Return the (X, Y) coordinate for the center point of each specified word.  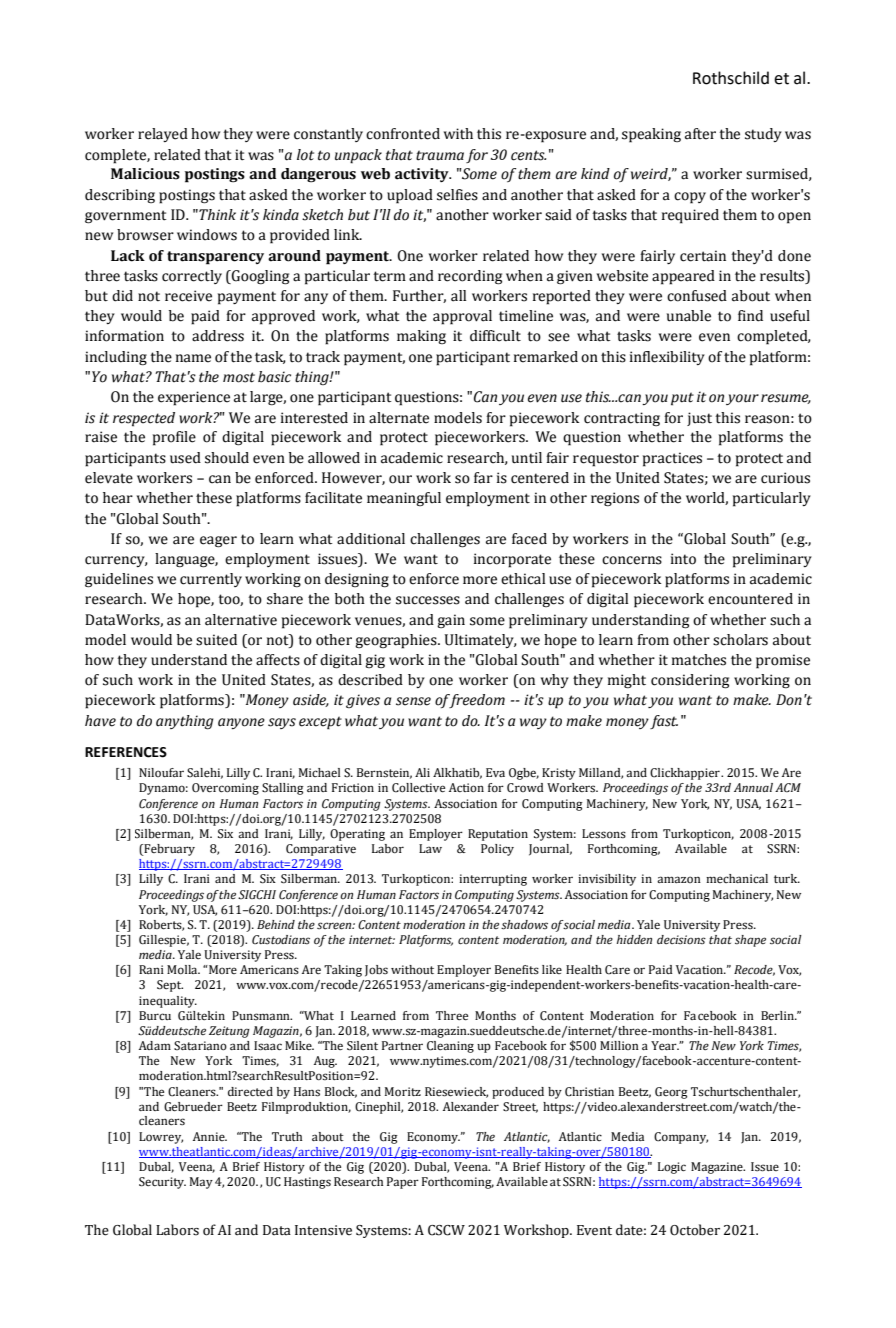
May (201, 1183)
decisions (681, 939)
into (683, 559)
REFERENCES (126, 752)
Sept (170, 986)
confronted (403, 134)
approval (462, 317)
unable (689, 316)
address (218, 336)
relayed (163, 135)
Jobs (376, 971)
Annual (753, 787)
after (700, 134)
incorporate (512, 560)
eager (218, 542)
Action (466, 787)
